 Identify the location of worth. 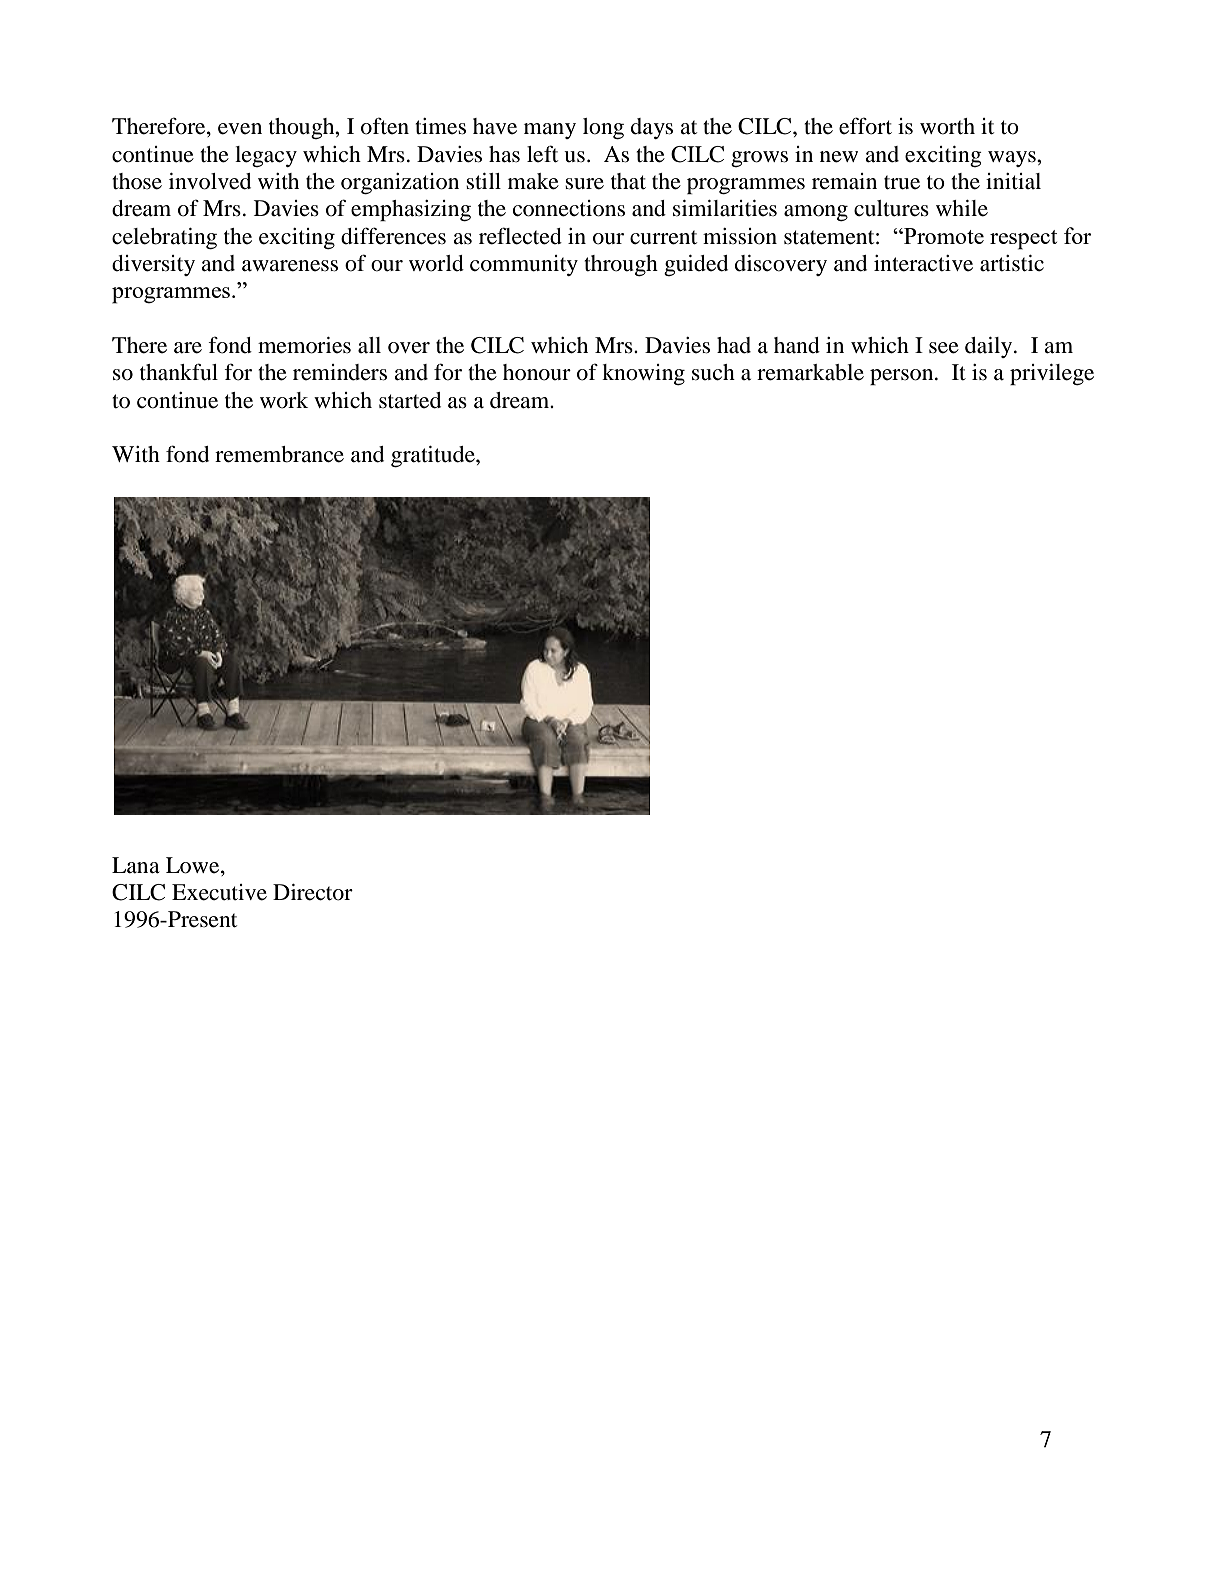
(947, 126).
